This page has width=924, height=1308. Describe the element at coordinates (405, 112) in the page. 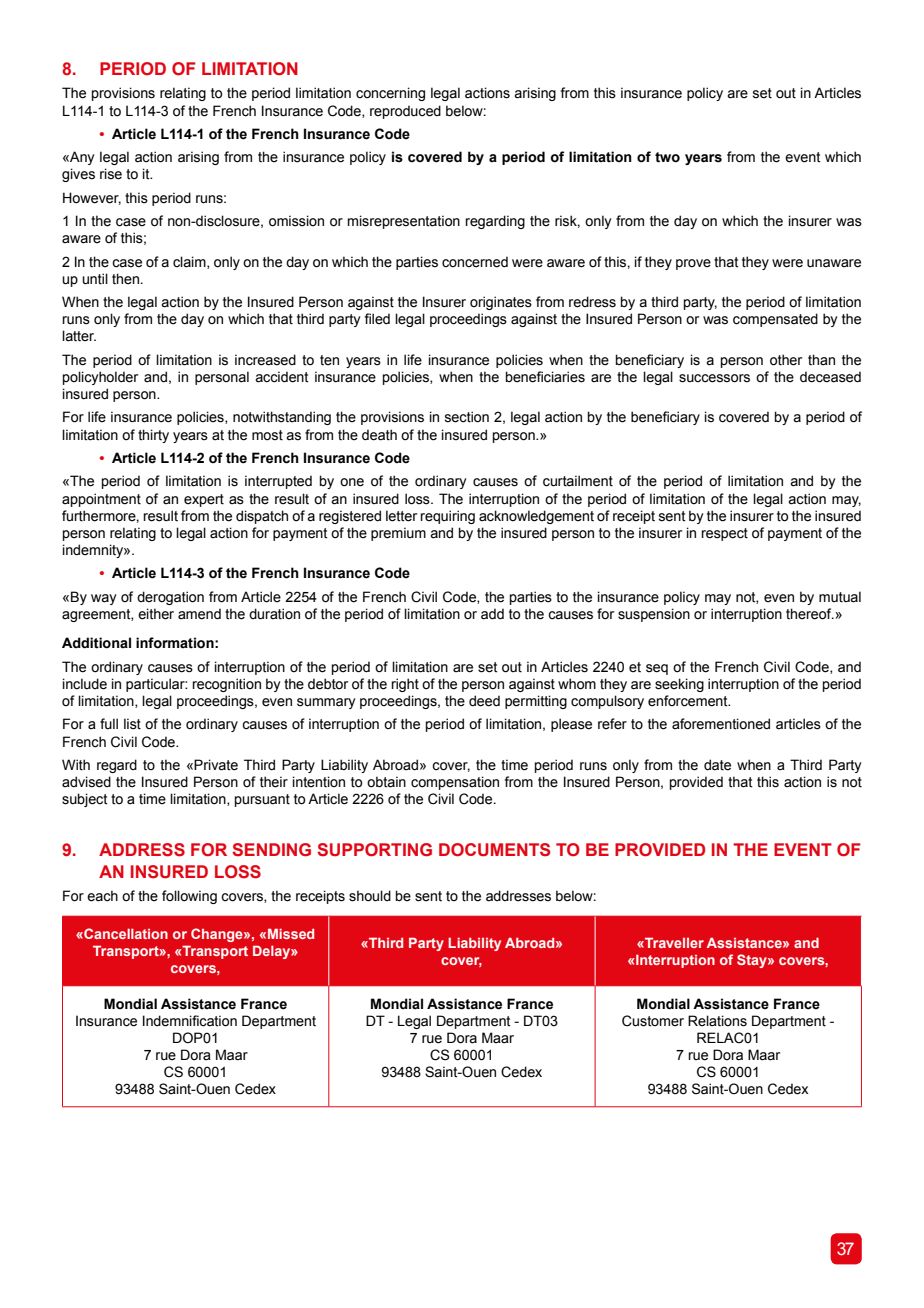

I see `reproduced` at that location.
